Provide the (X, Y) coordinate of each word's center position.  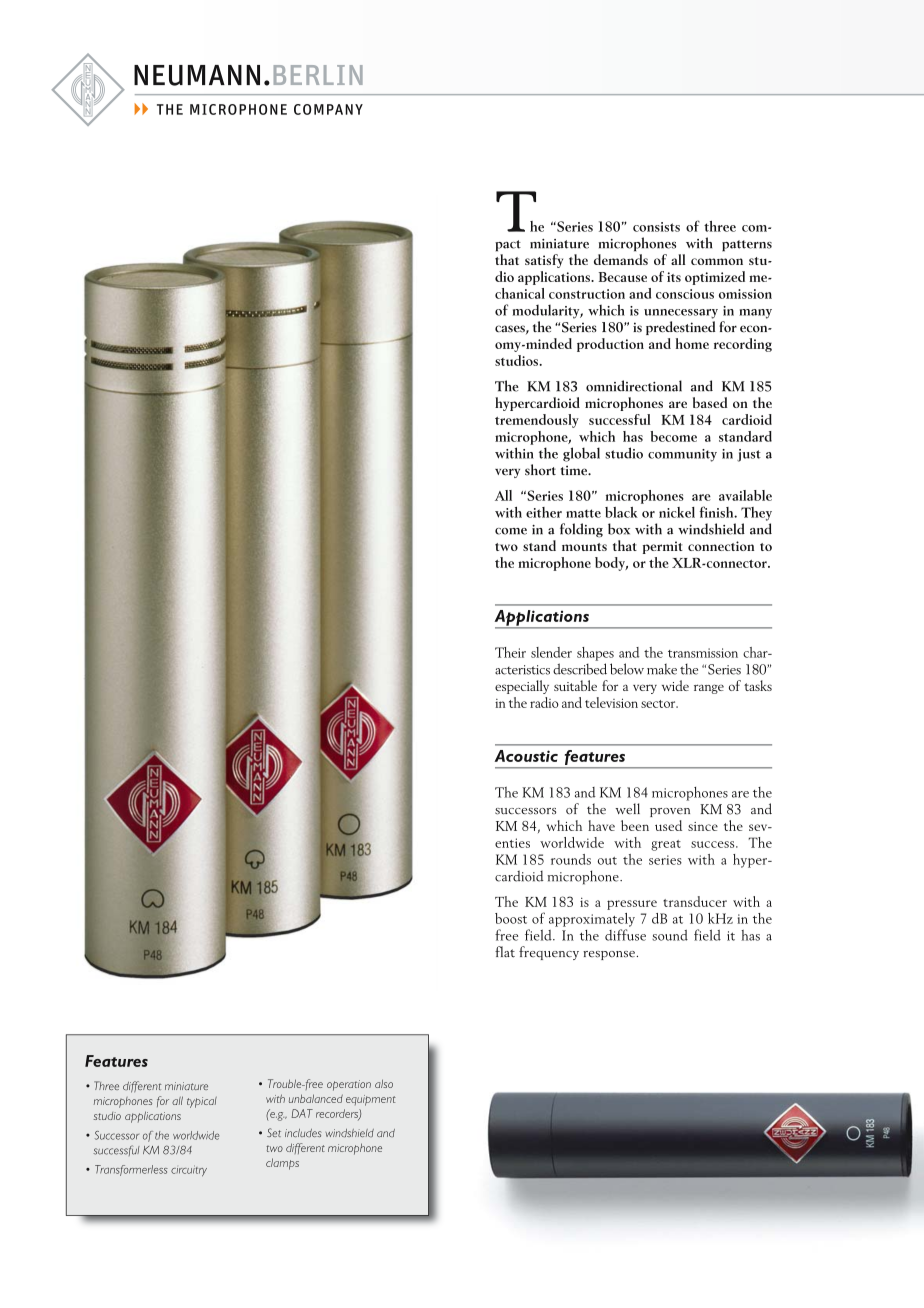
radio (544, 702)
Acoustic (526, 756)
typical (202, 1102)
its (674, 277)
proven (670, 812)
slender (551, 652)
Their (510, 652)
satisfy (544, 261)
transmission (703, 653)
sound (670, 935)
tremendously (537, 421)
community (682, 455)
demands (621, 259)
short (540, 470)
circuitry (189, 1170)
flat (505, 952)
